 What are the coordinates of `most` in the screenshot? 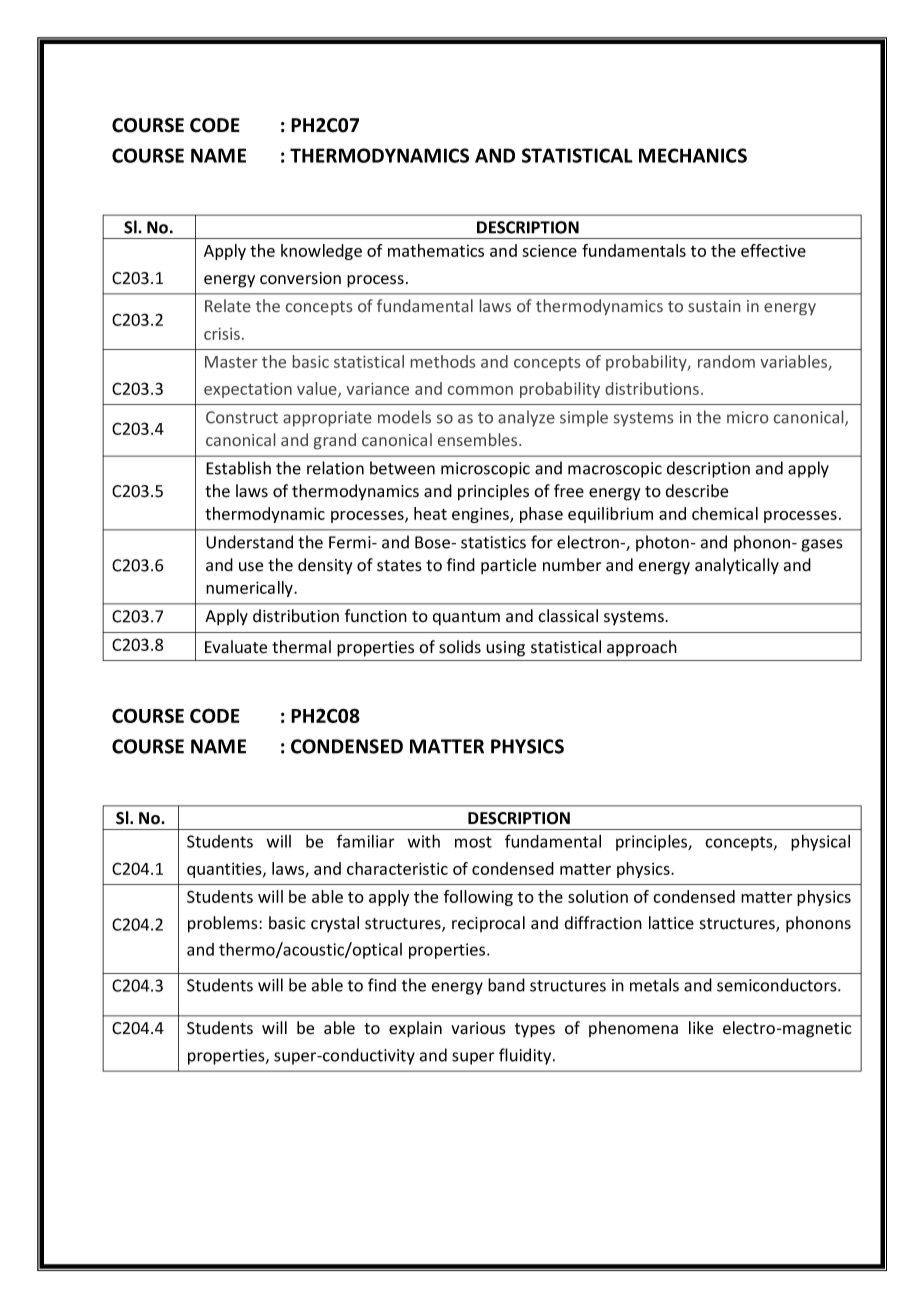 It's located at (473, 842).
